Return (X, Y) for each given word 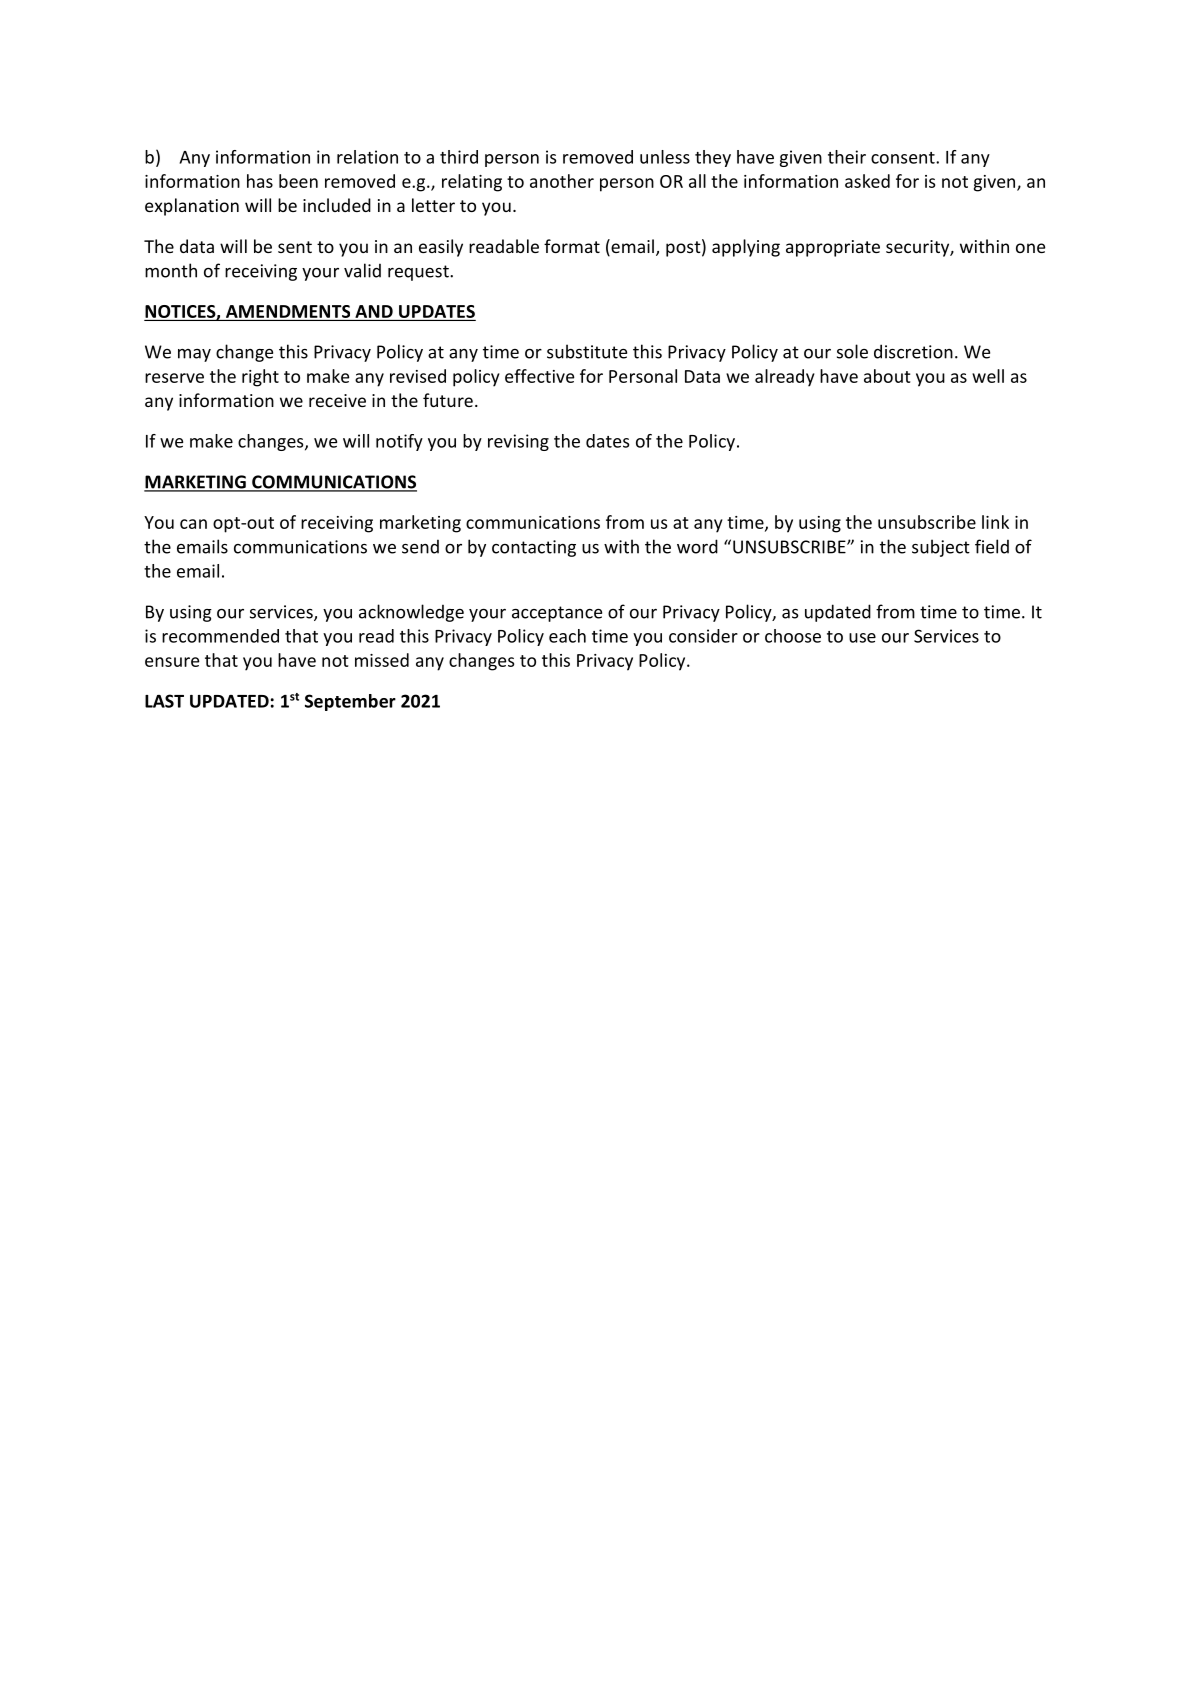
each (567, 636)
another (562, 181)
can (193, 524)
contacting (534, 548)
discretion (913, 351)
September (350, 702)
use (862, 638)
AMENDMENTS (288, 311)
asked (867, 181)
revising (518, 442)
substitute (587, 351)
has (260, 181)
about (887, 376)
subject (941, 548)
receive (337, 400)
